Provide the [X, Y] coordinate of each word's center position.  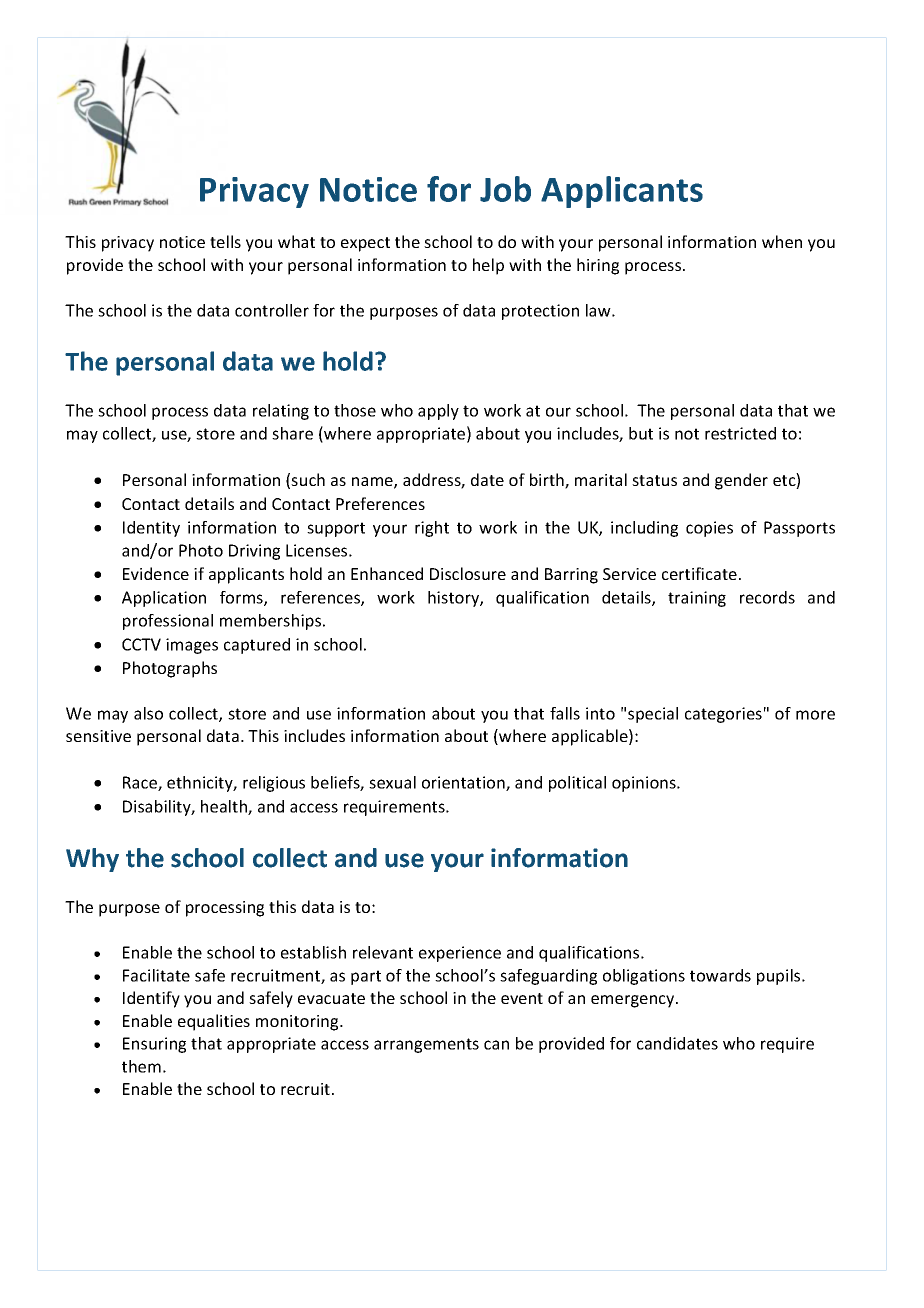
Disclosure [468, 573]
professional [168, 622]
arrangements [426, 1045]
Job [505, 189]
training [697, 599]
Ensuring [154, 1045]
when [782, 241]
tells [225, 241]
